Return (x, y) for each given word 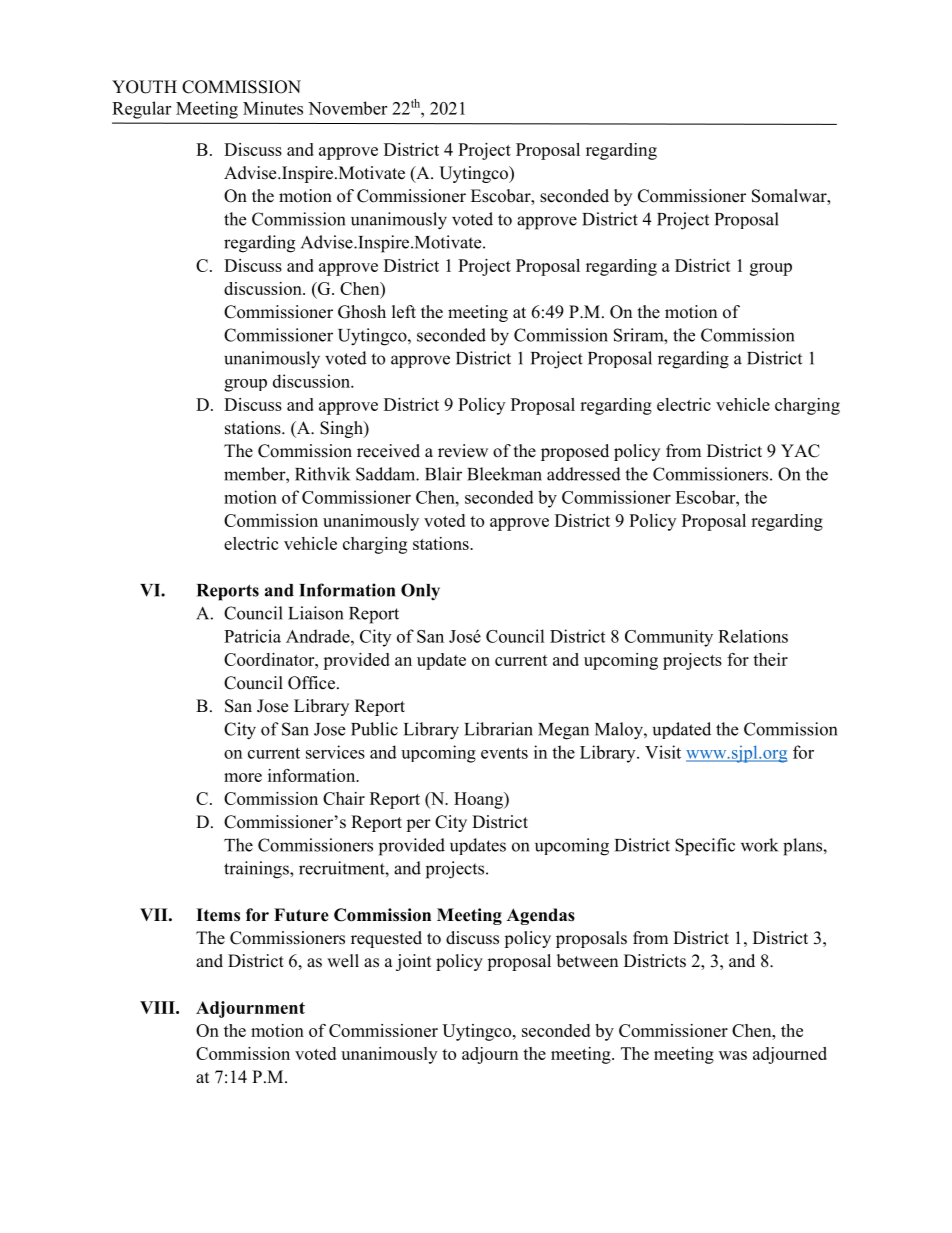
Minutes (273, 108)
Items (218, 915)
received (388, 451)
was (733, 1055)
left (404, 312)
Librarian (498, 729)
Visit (663, 752)
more (243, 777)
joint (413, 962)
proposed (575, 452)
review (463, 451)
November (347, 108)
